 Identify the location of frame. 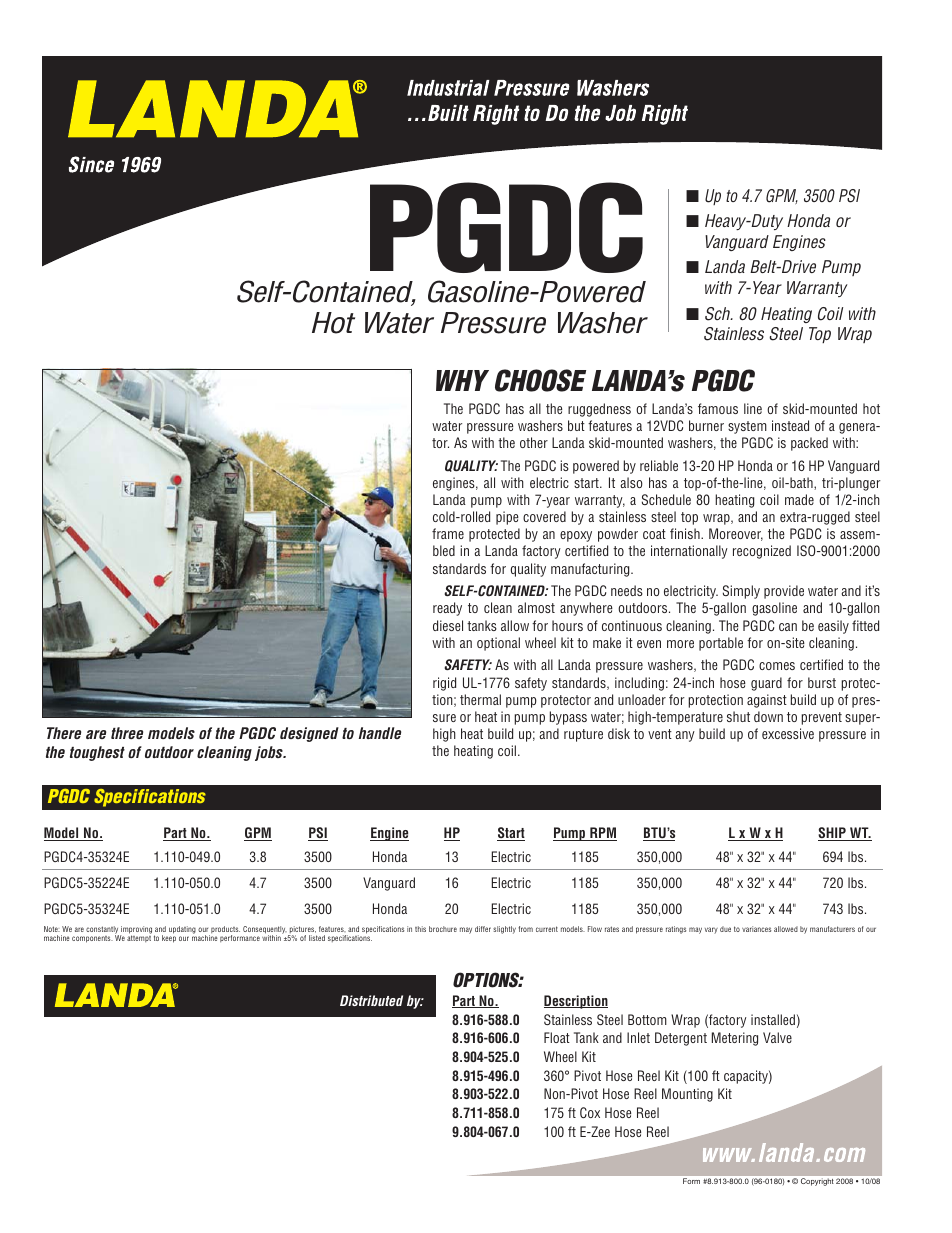
(448, 533).
